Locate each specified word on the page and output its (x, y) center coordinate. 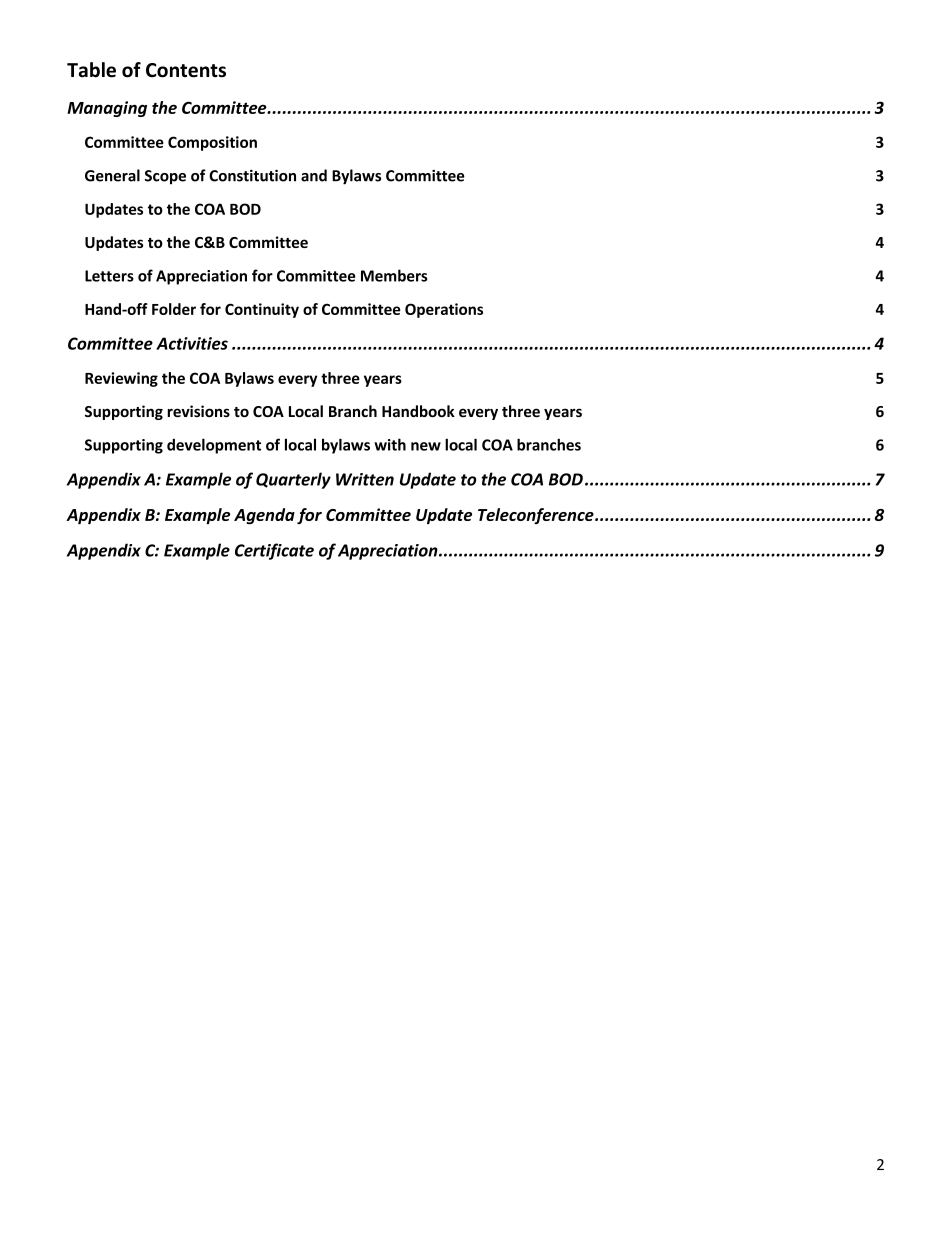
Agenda (264, 516)
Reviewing (121, 379)
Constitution (252, 175)
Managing (107, 109)
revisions (198, 411)
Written (365, 479)
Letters (109, 276)
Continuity (262, 310)
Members (394, 275)
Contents (186, 70)
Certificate (274, 551)
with (390, 444)
